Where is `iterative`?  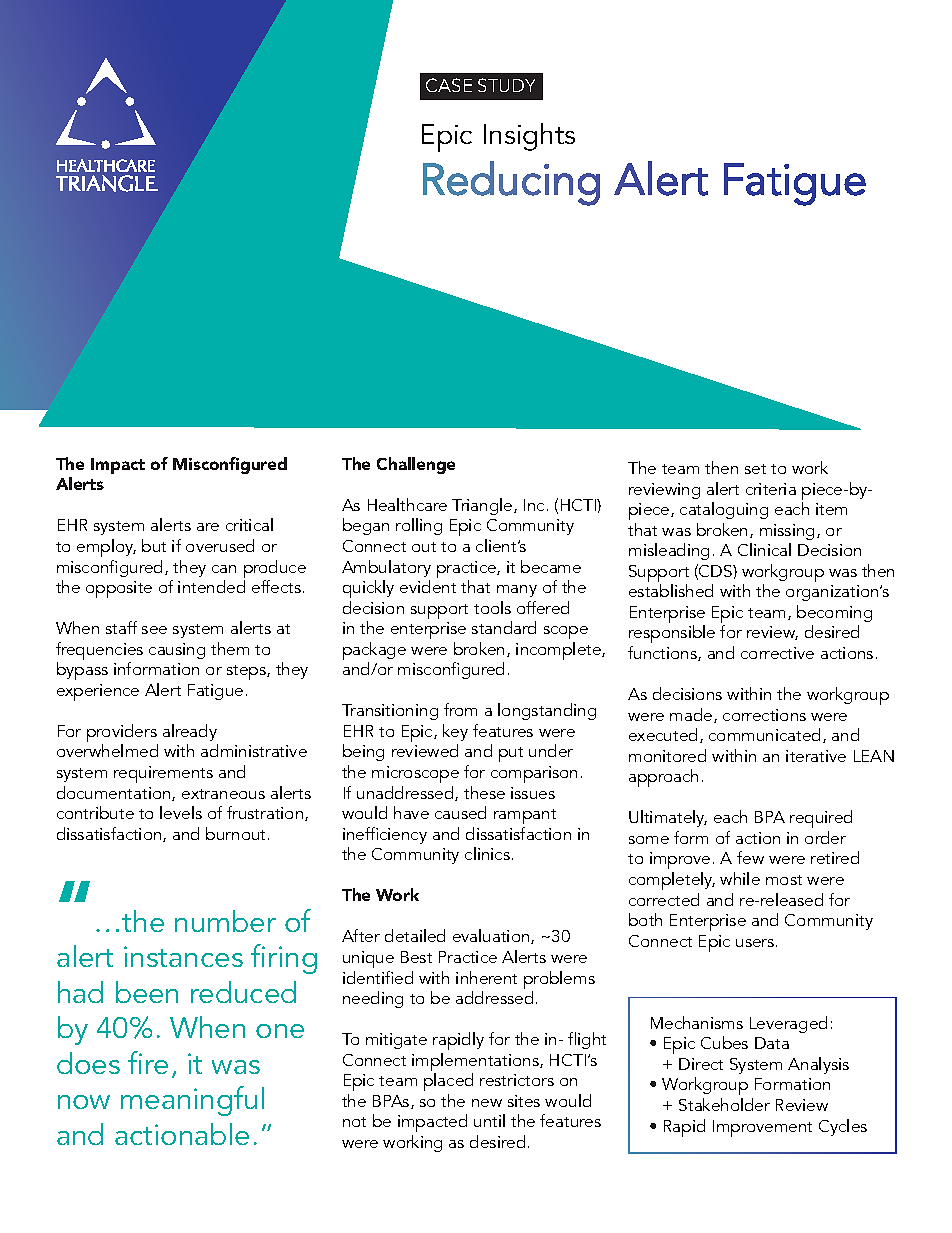 iterative is located at coordinates (816, 756).
